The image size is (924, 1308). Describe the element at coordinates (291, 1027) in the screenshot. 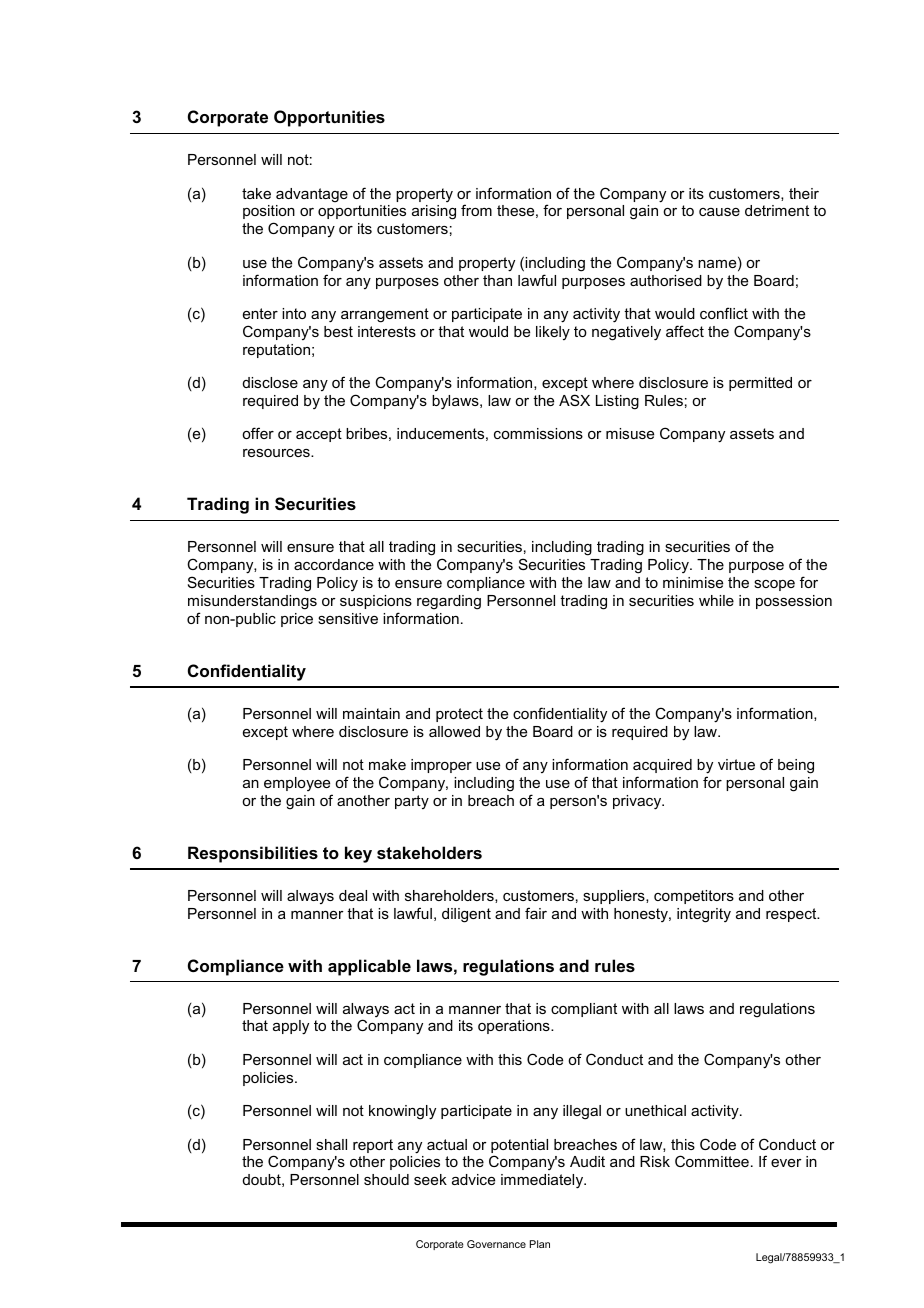

I see `apply` at that location.
